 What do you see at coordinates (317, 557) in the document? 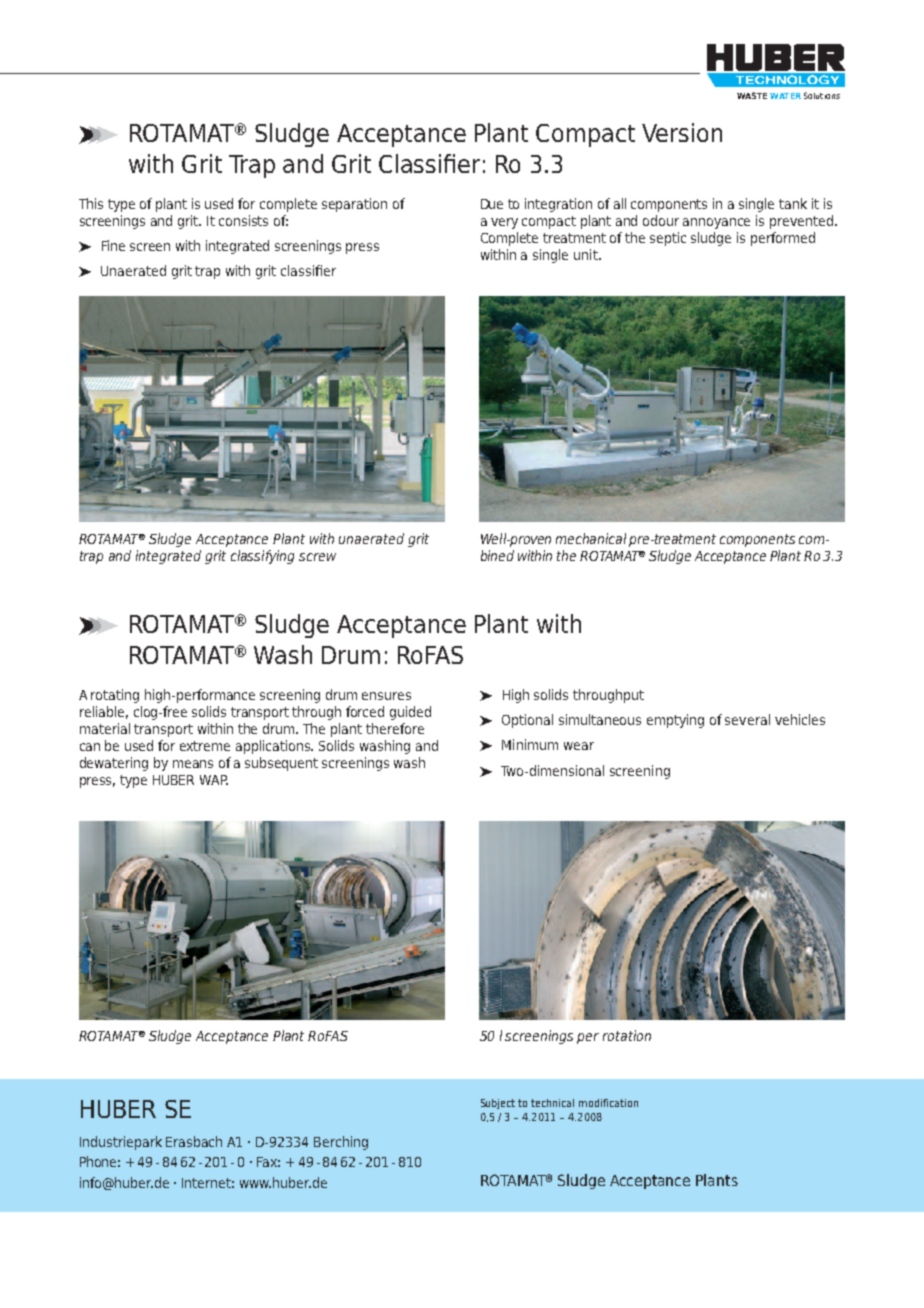
I see `screw` at bounding box center [317, 557].
